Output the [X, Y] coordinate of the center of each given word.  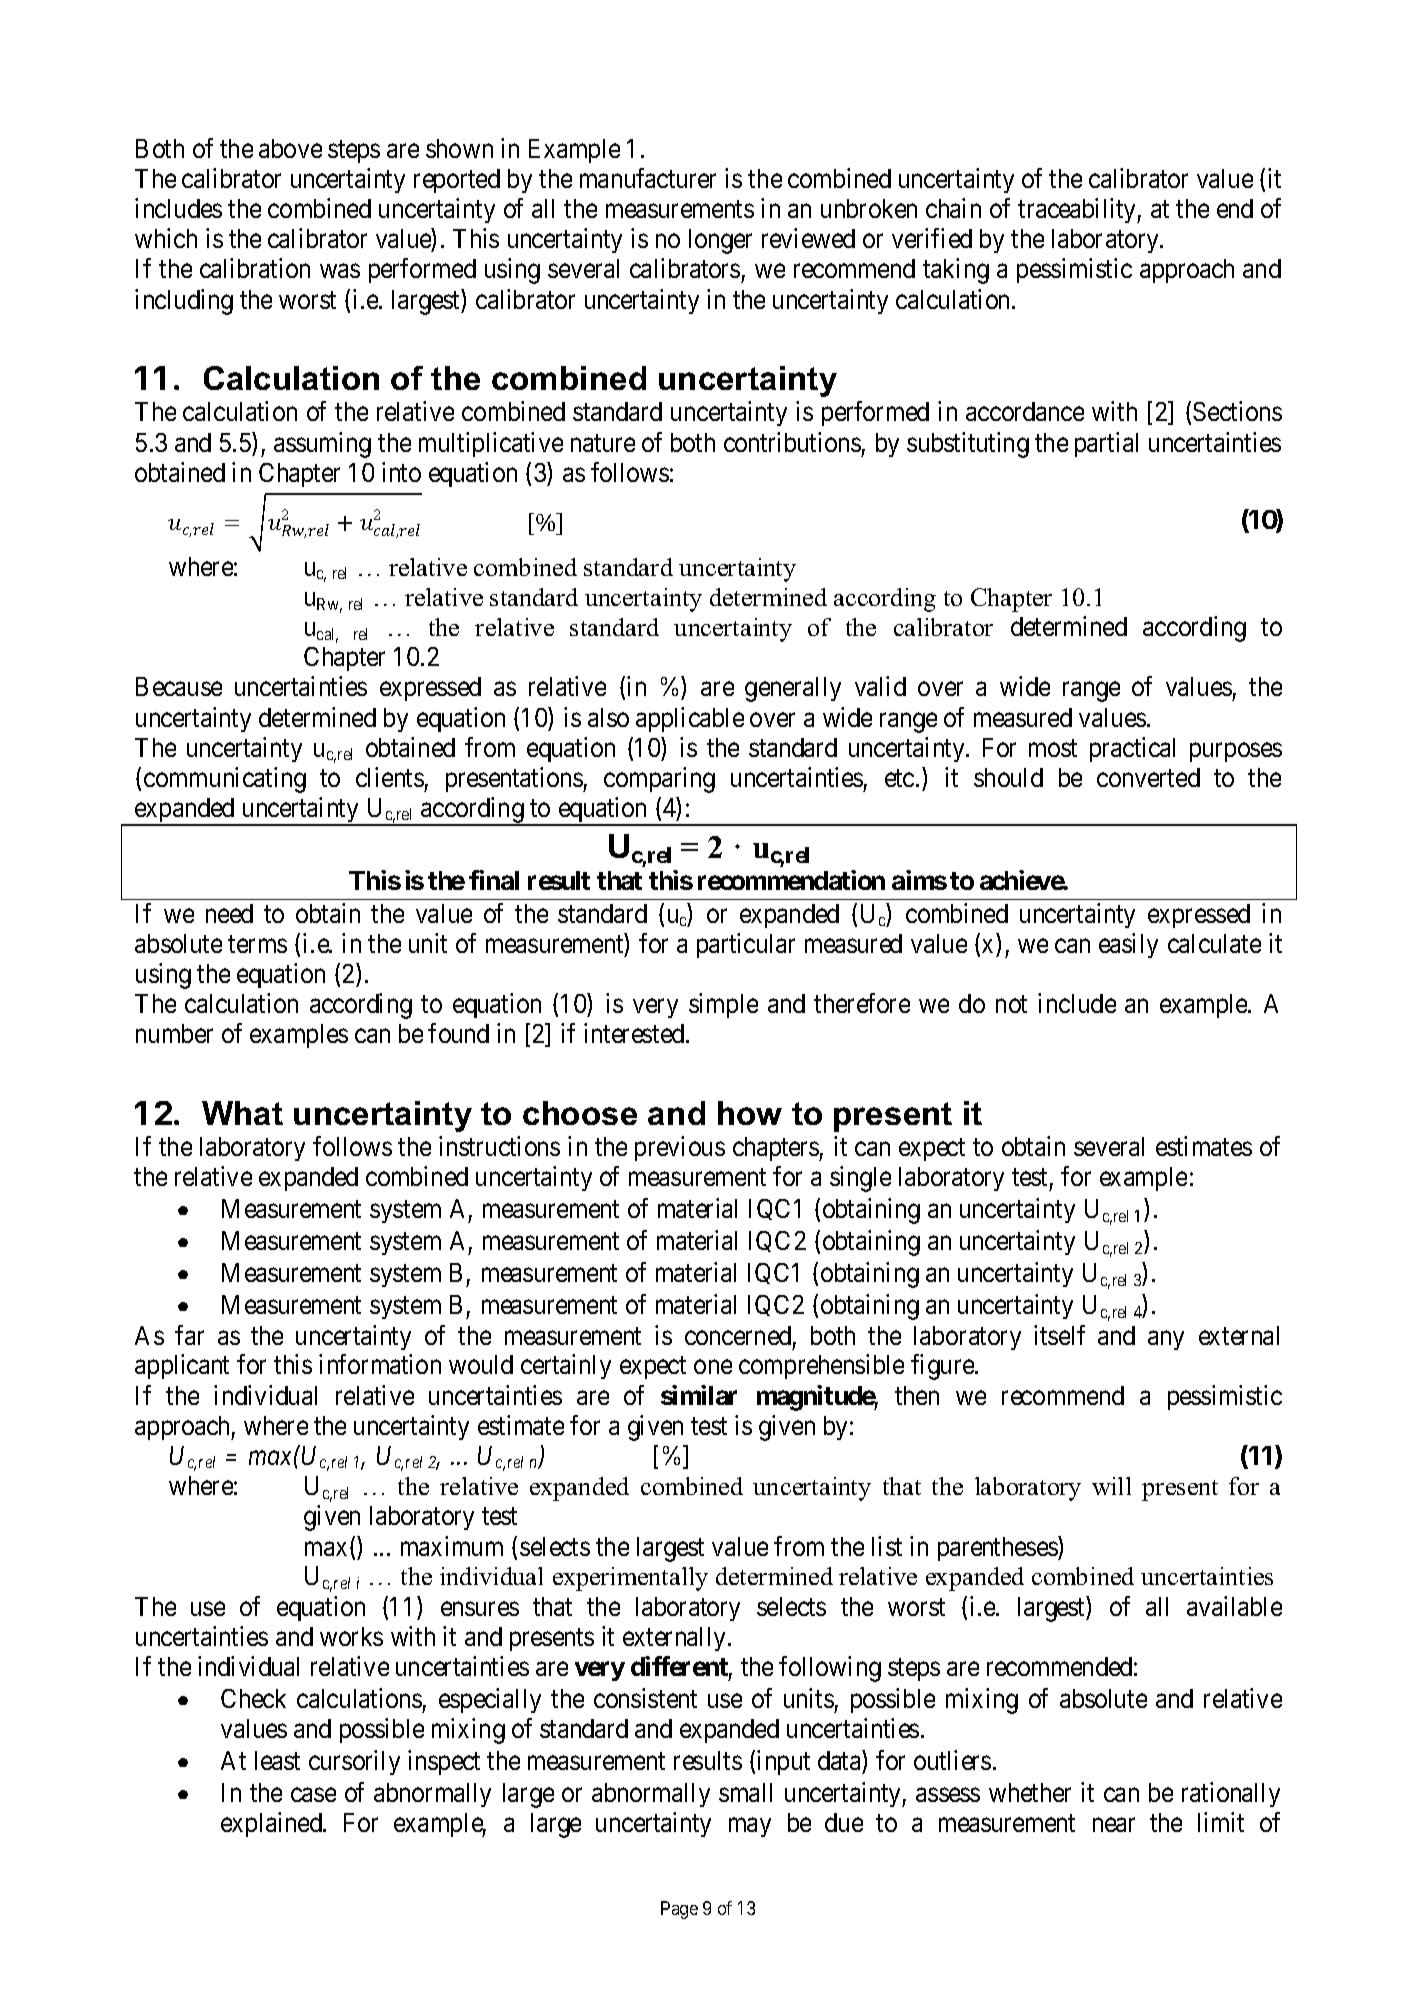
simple [723, 1005]
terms [257, 944]
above [290, 148]
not [1011, 1004]
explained [273, 1824]
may [750, 1827]
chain [953, 208]
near [1114, 1825]
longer [720, 241]
